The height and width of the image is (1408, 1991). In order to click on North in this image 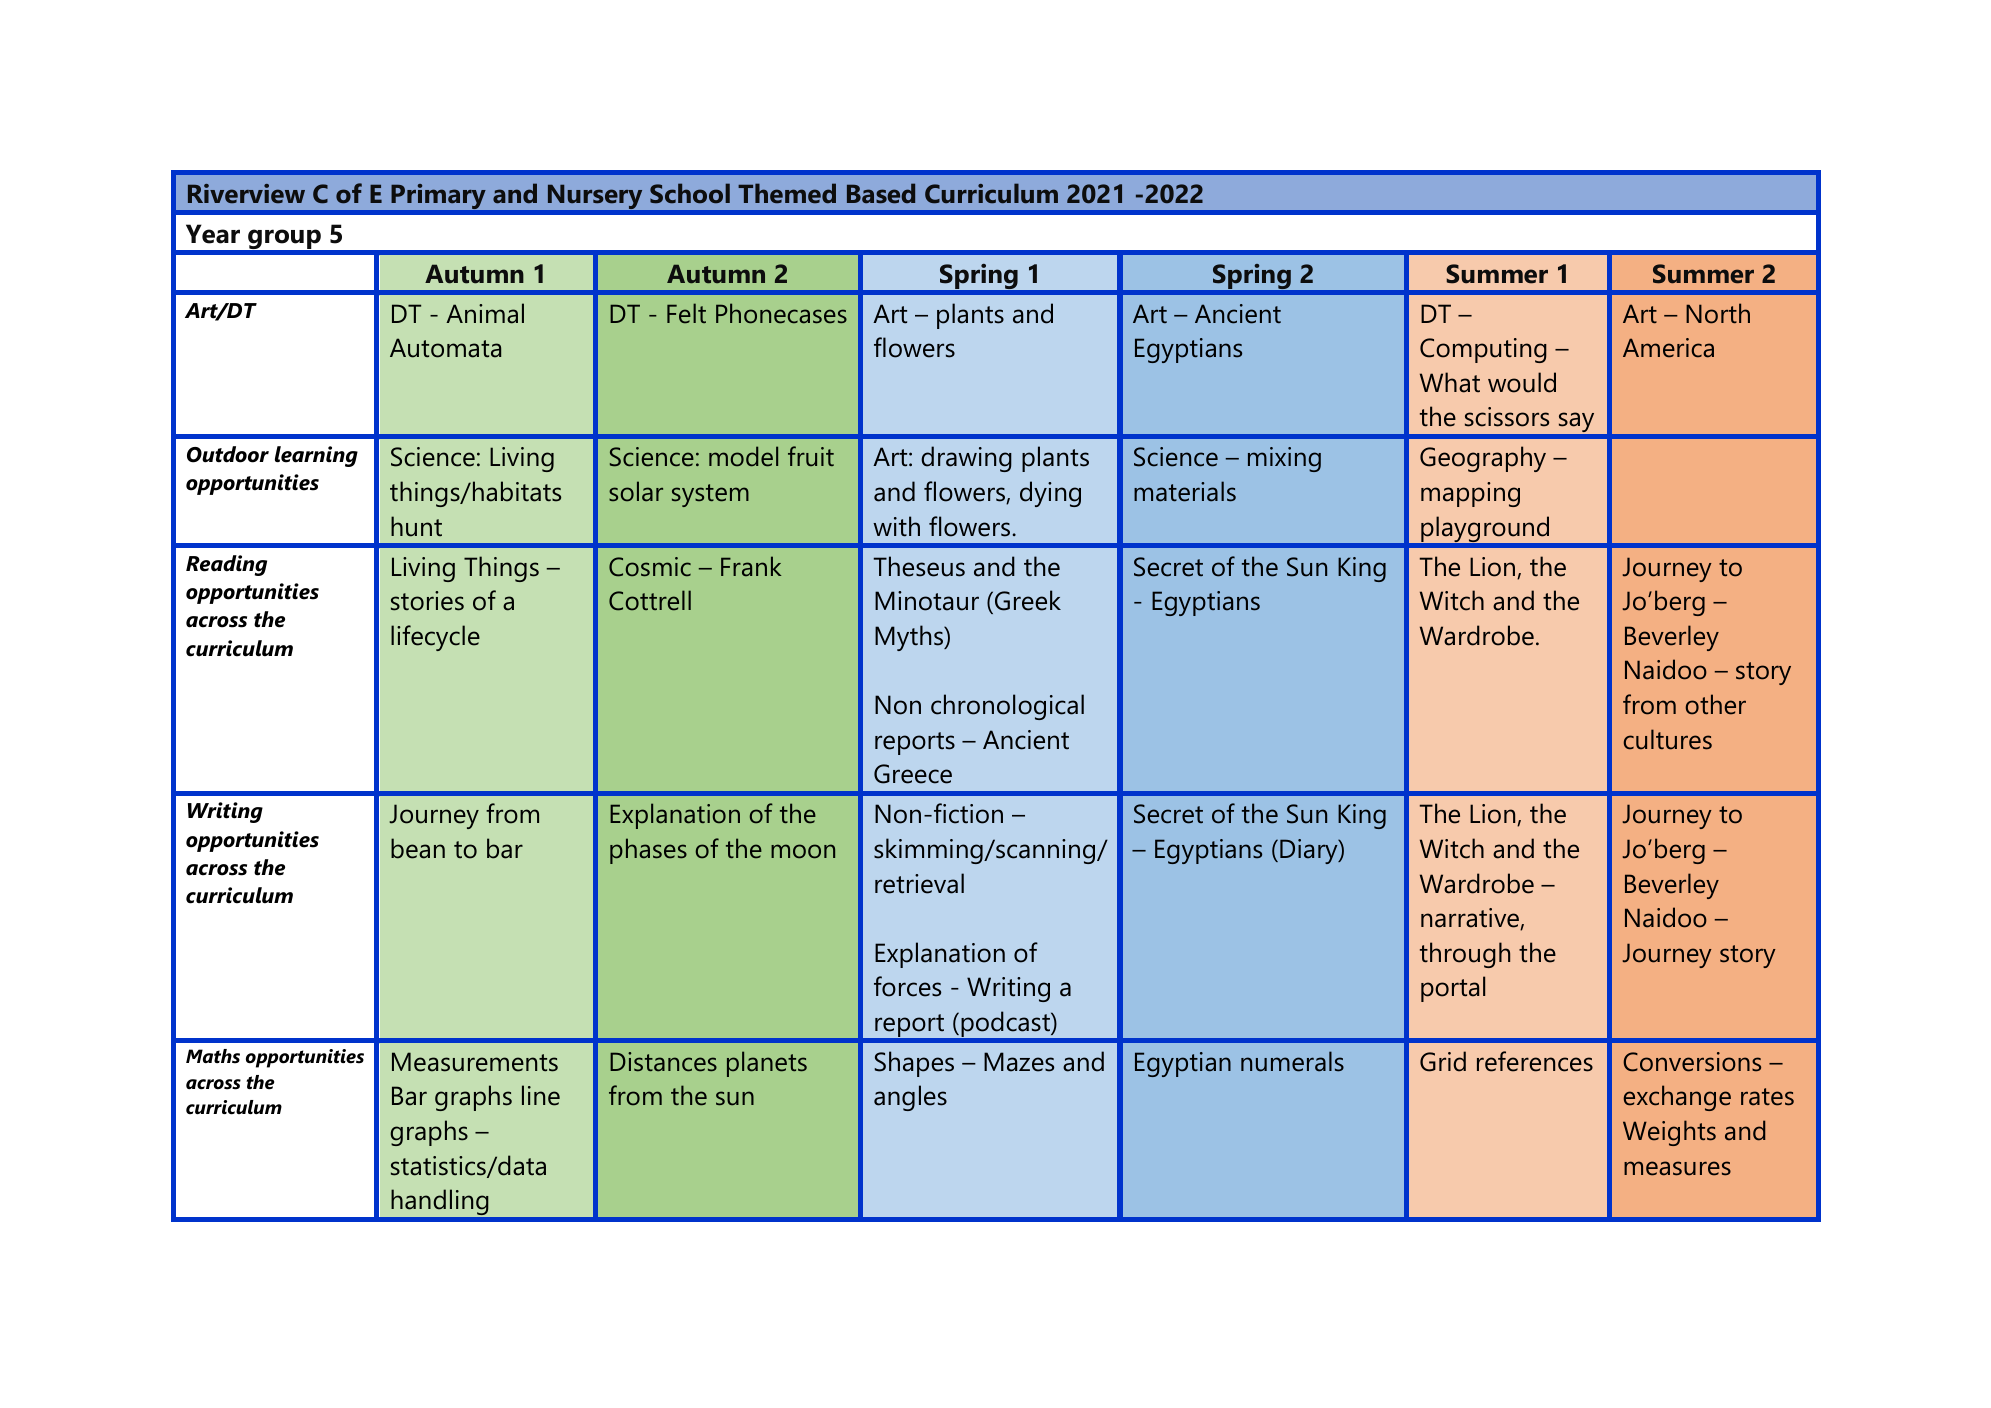, I will do `click(1718, 313)`.
